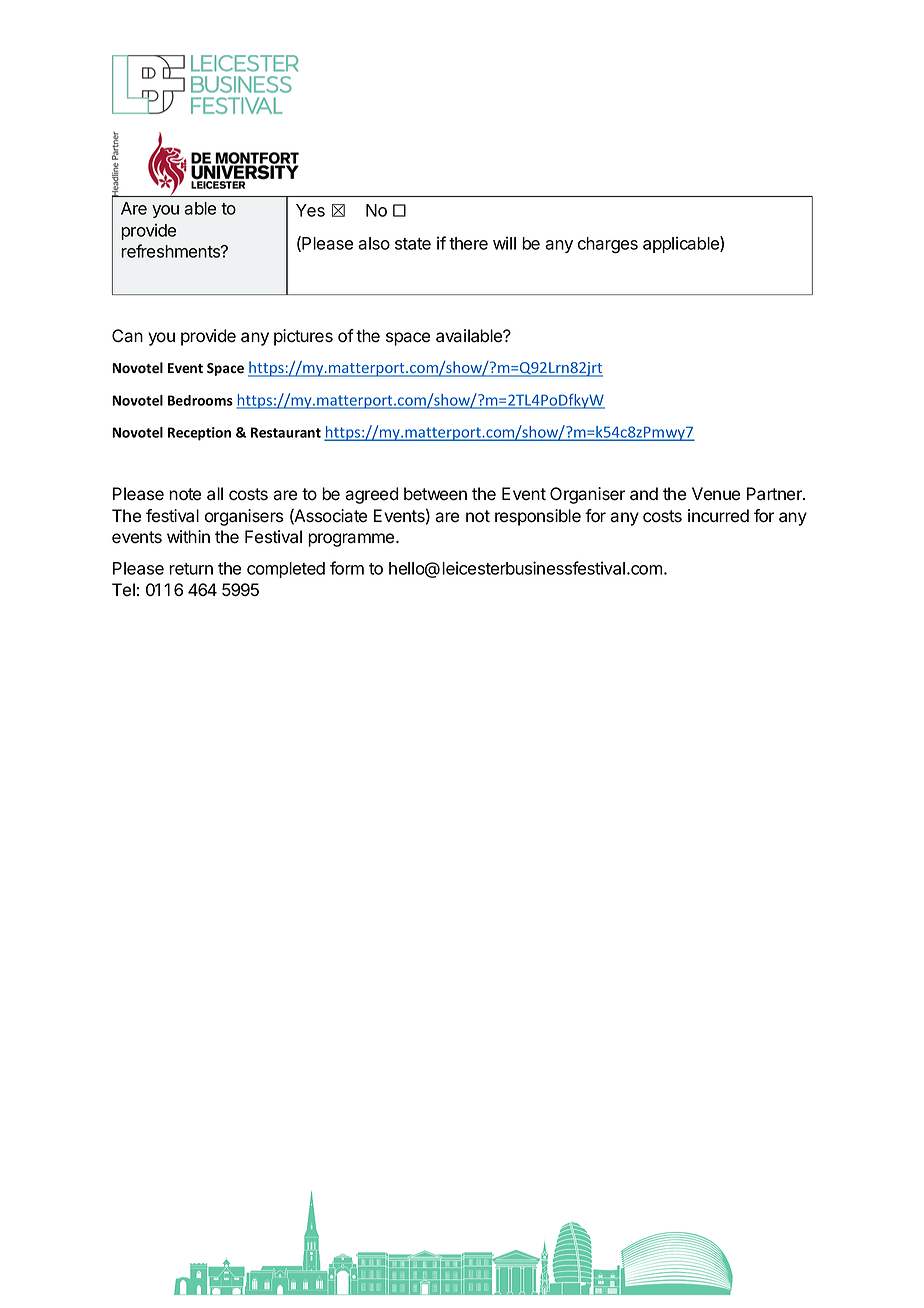  I want to click on charges, so click(608, 245).
